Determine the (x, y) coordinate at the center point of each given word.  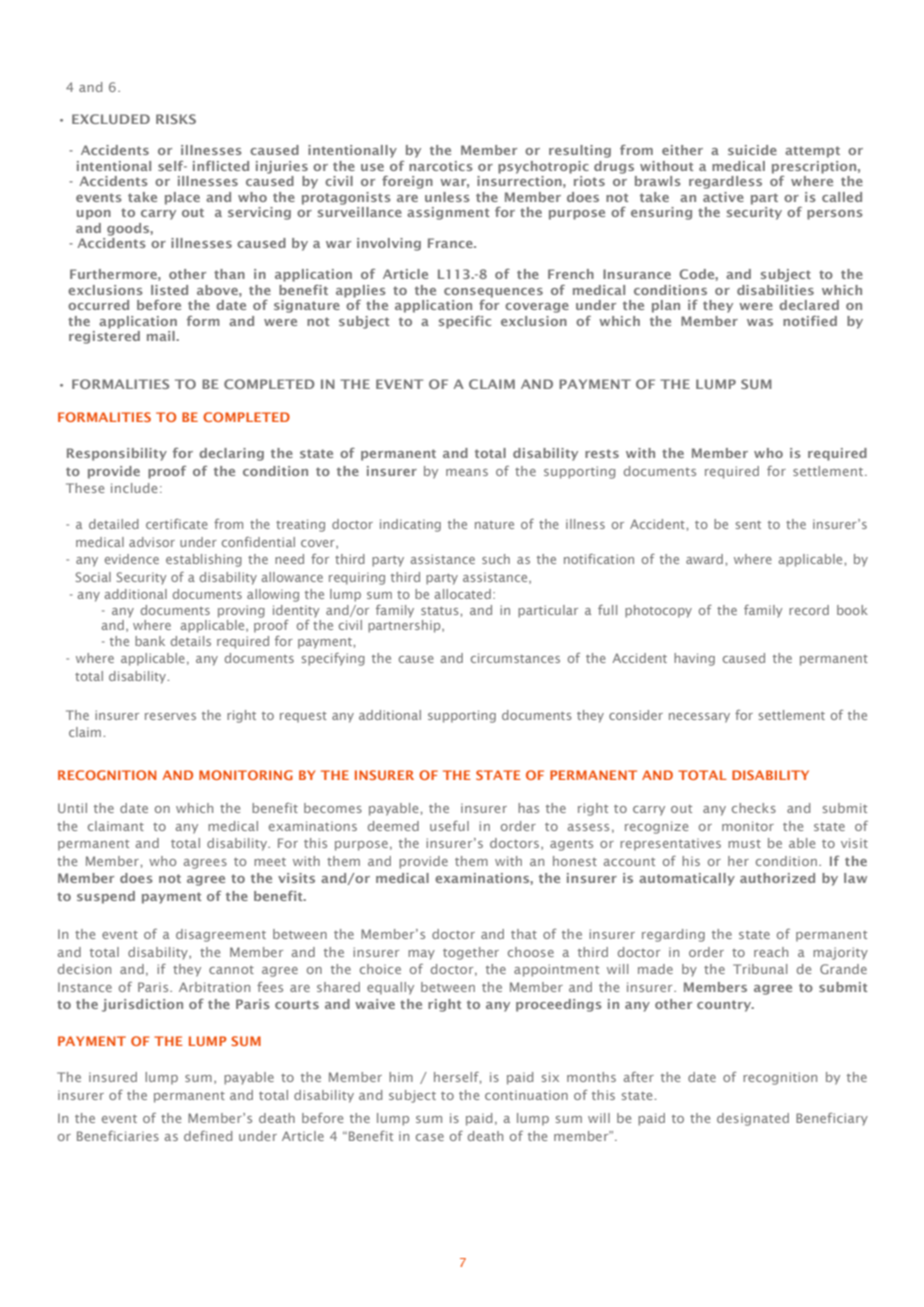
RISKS (176, 119)
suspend (106, 897)
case (430, 1137)
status (441, 611)
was (760, 322)
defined (208, 1136)
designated (753, 1119)
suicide (752, 150)
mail (162, 336)
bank (150, 641)
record (809, 610)
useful (449, 826)
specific (465, 322)
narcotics (441, 166)
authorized (777, 878)
